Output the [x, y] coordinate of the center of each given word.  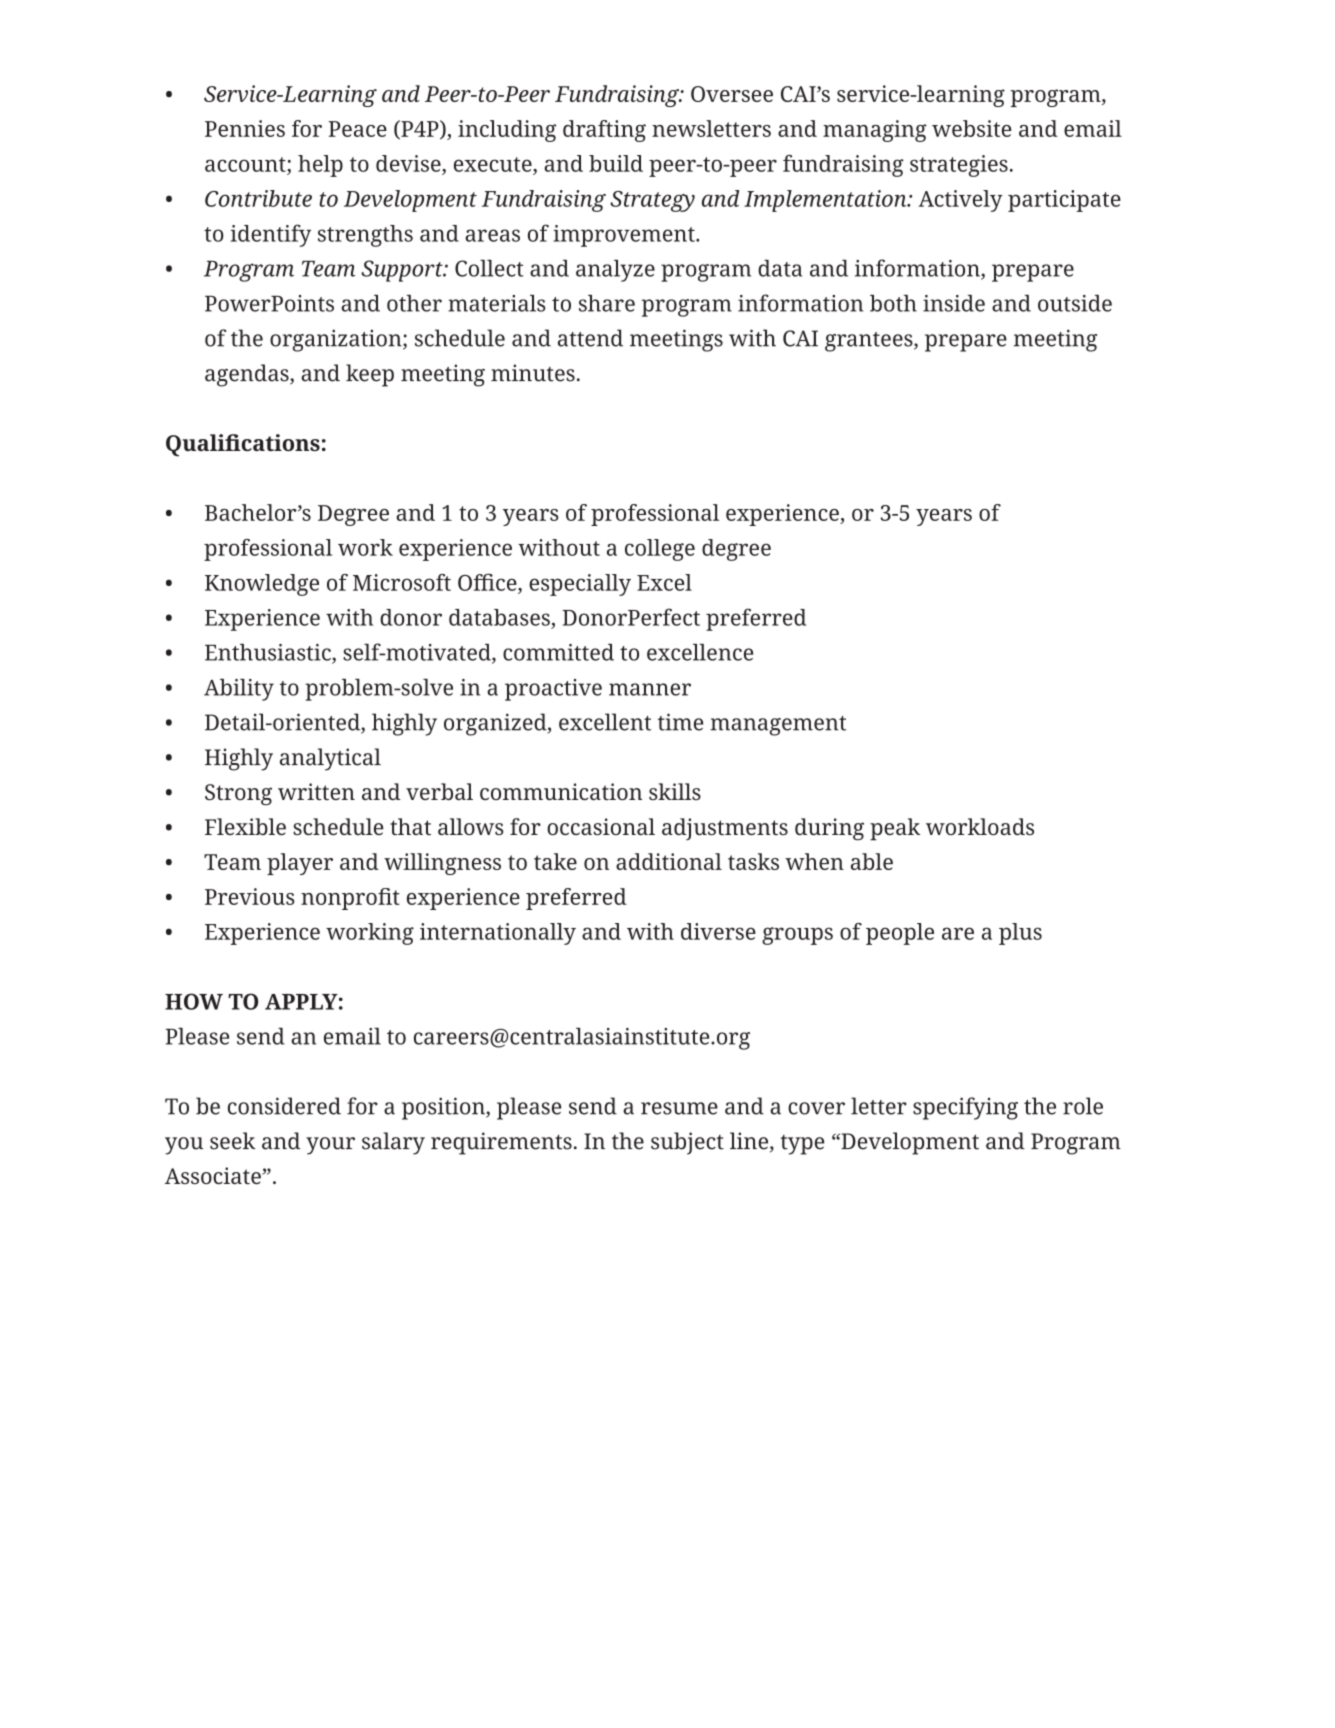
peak [895, 829]
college [660, 550]
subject [687, 1143]
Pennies [245, 128]
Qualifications [243, 445]
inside [954, 303]
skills [675, 791]
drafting [604, 131]
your [330, 1146]
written [316, 791]
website [971, 128]
